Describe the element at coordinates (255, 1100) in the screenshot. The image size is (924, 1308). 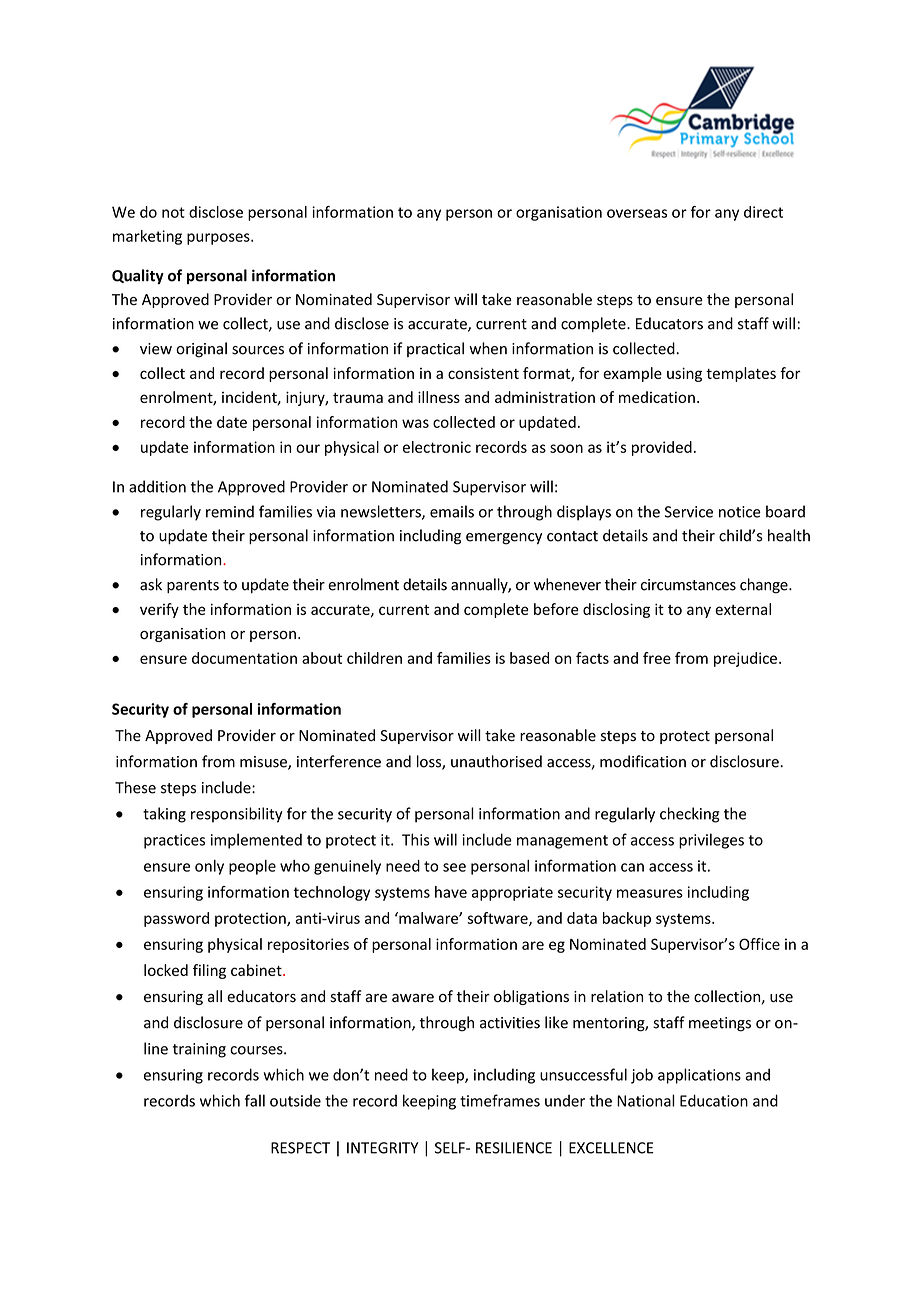
I see `fall` at that location.
